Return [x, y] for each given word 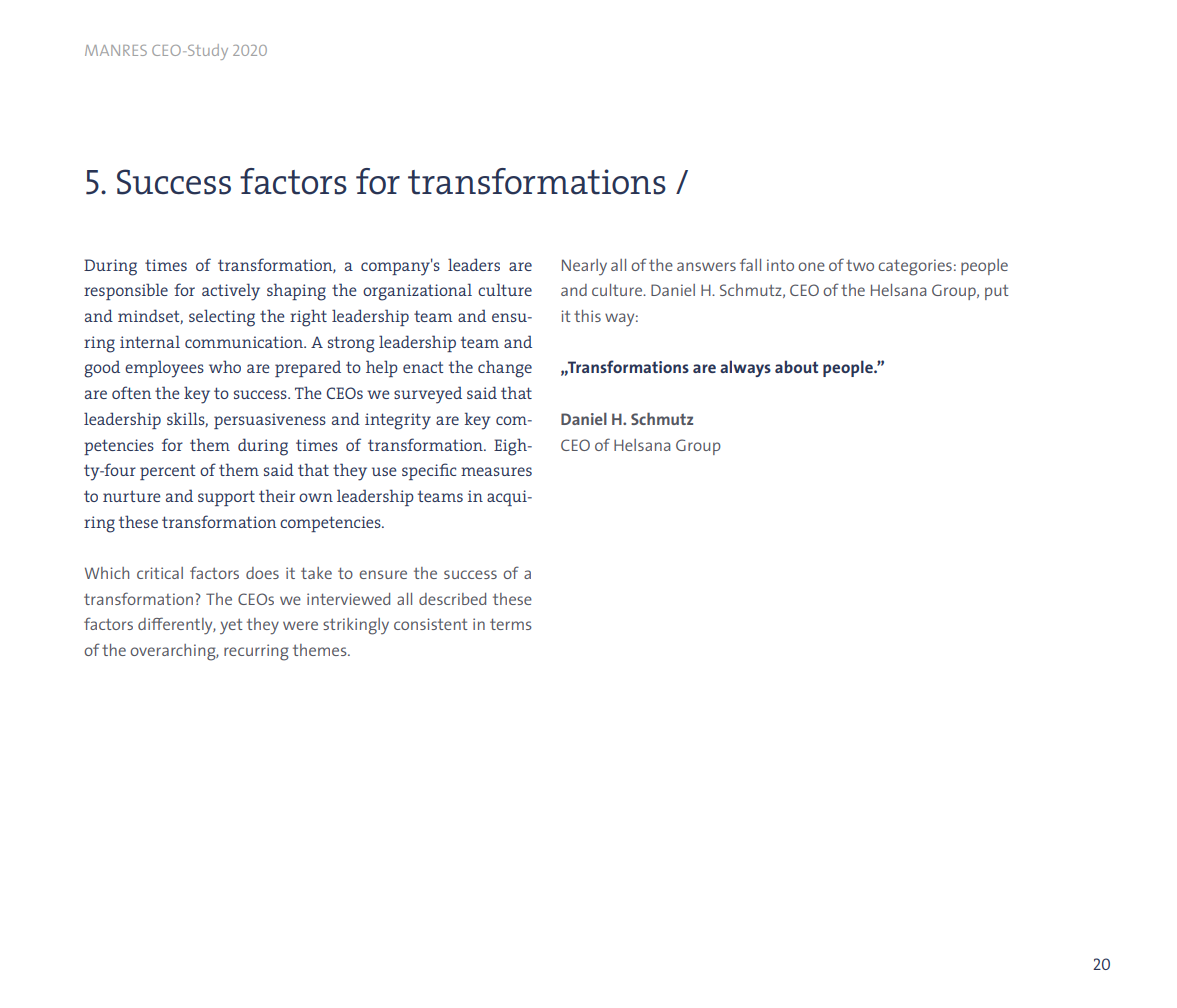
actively [231, 292]
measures [496, 471]
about [796, 366]
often [131, 392]
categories [915, 267]
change [505, 369]
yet [231, 626]
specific [429, 471]
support [226, 498]
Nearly [584, 267]
